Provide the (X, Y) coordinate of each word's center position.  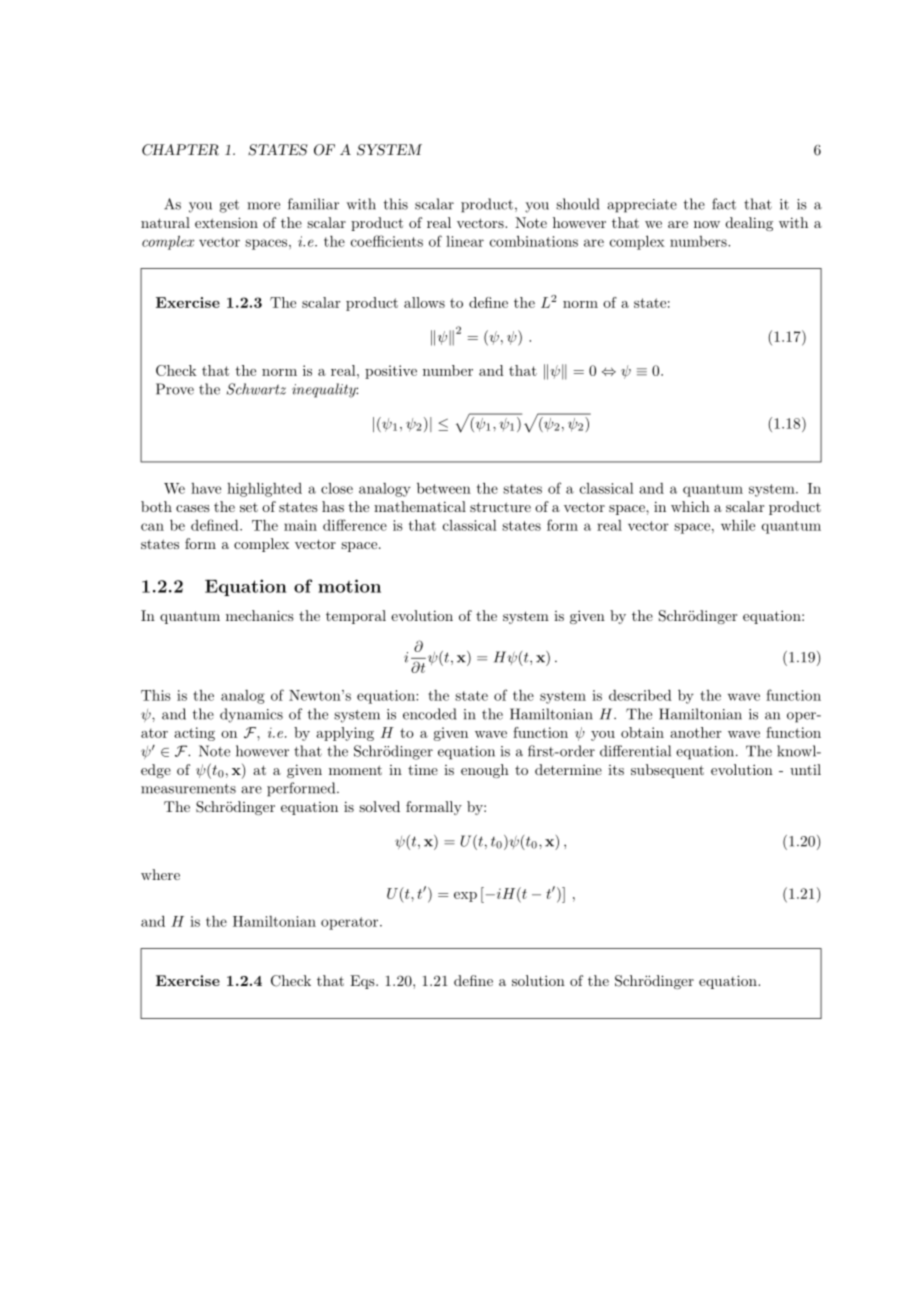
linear (465, 241)
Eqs (363, 982)
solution (538, 980)
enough (485, 771)
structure (500, 507)
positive (391, 372)
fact (724, 204)
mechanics (260, 615)
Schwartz (256, 389)
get (229, 206)
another (696, 732)
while (738, 525)
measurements (188, 789)
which (690, 506)
